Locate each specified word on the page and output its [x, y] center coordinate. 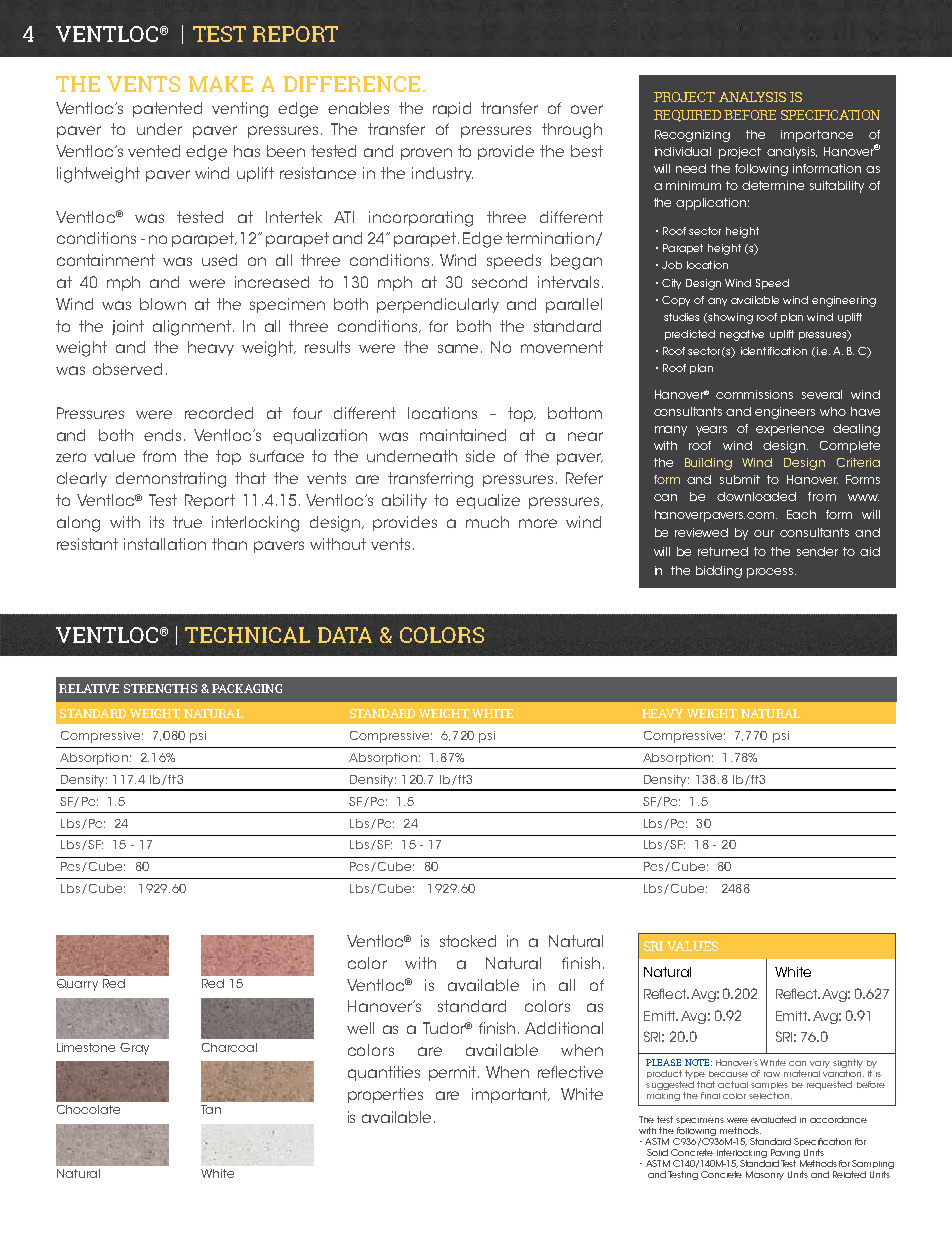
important [511, 1095]
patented [167, 109]
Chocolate [88, 1109]
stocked [468, 941]
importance [817, 136]
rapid [452, 109]
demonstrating [171, 480]
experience [790, 430]
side [480, 456]
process [771, 573]
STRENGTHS [160, 688]
